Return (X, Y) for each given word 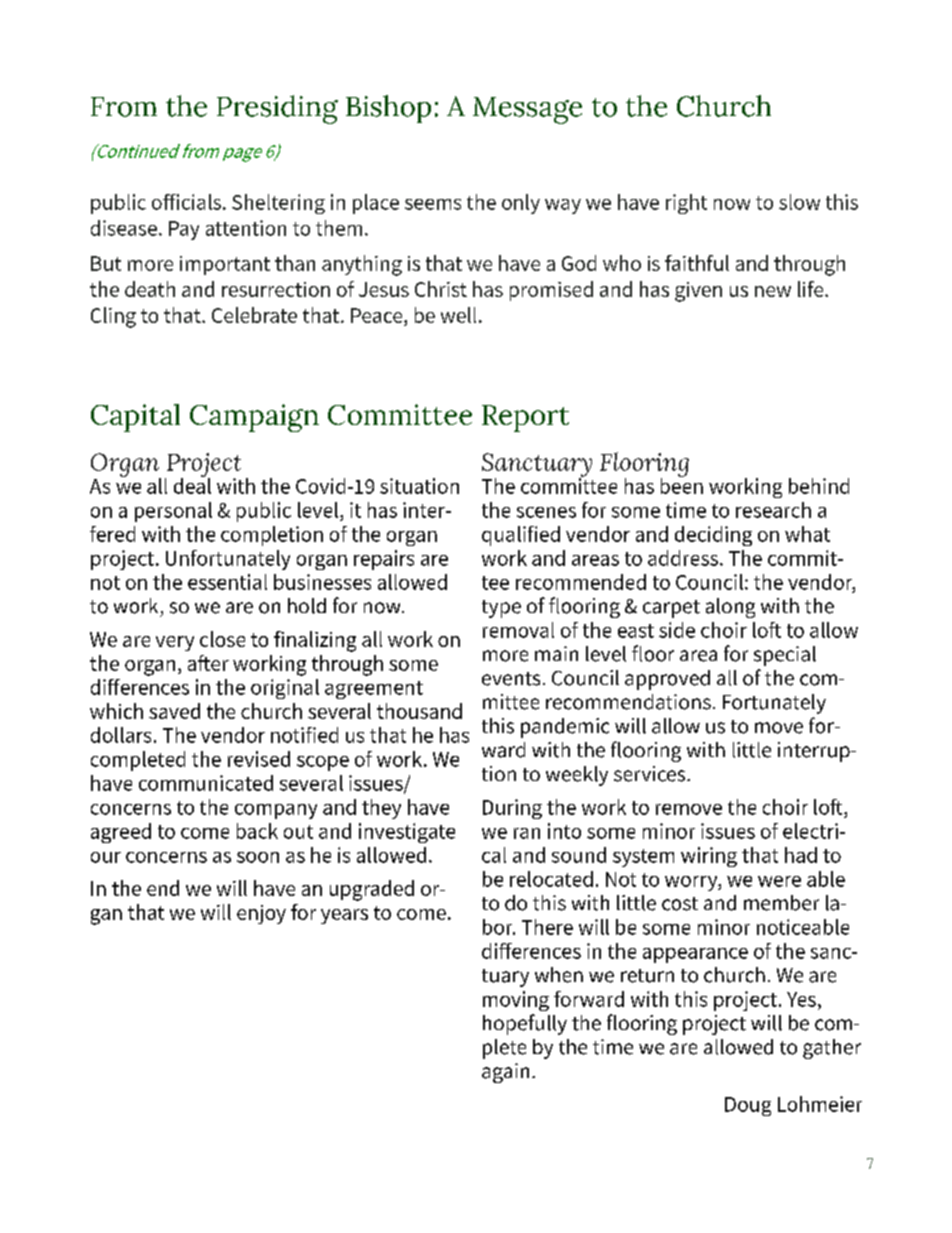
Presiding (277, 109)
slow (799, 202)
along (730, 608)
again (505, 1073)
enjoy (261, 914)
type (501, 609)
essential (227, 582)
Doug (748, 1106)
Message (527, 110)
